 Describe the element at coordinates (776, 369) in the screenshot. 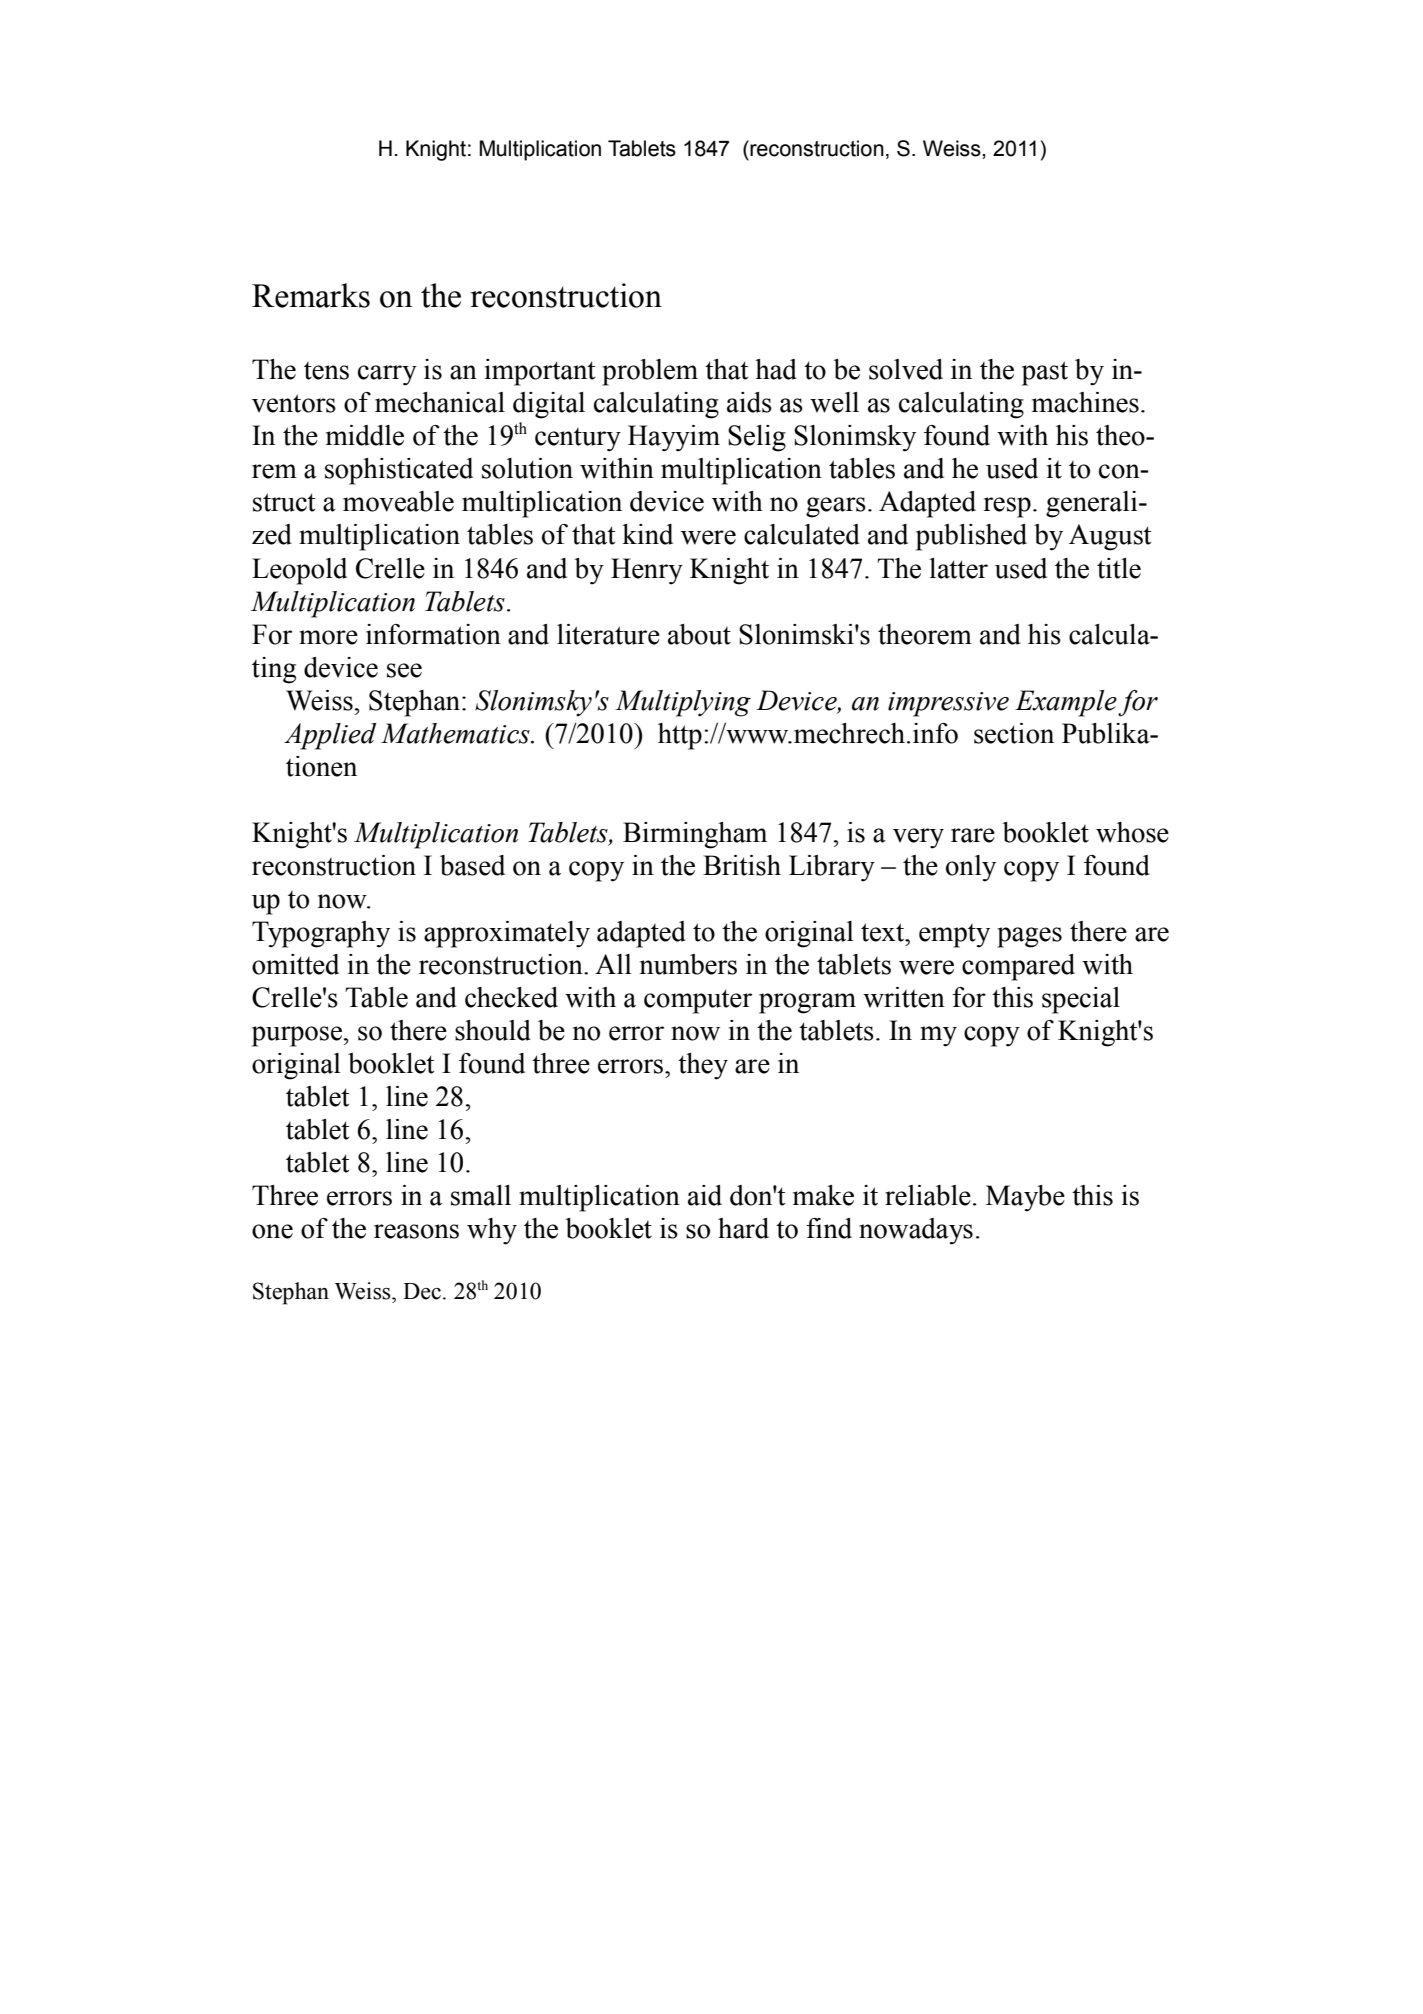

I see `had` at that location.
